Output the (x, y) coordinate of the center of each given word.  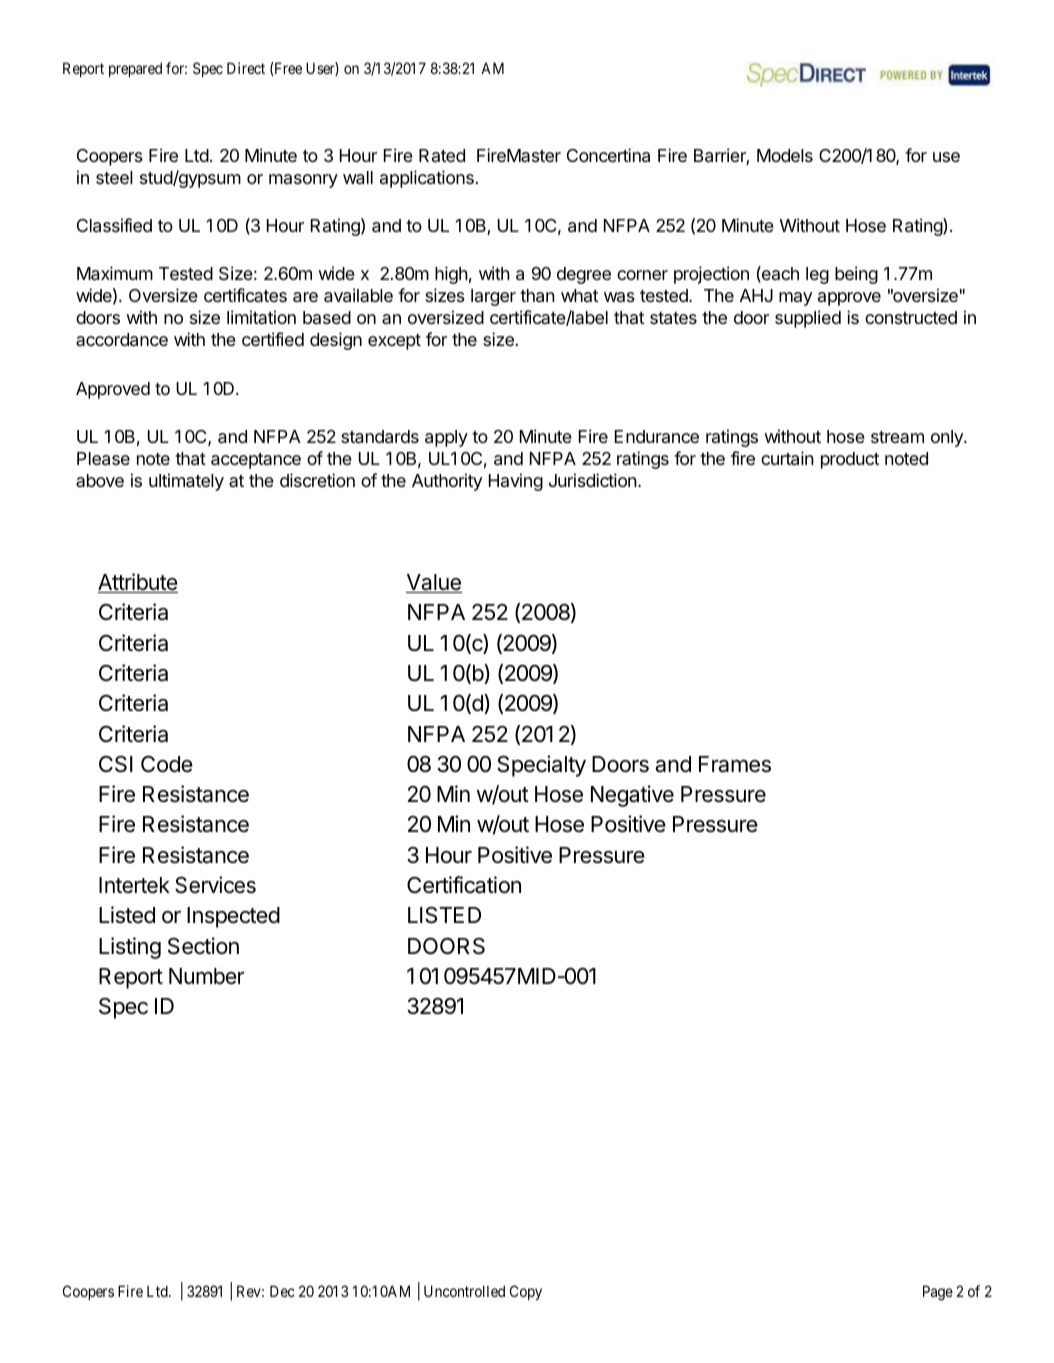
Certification (464, 885)
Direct (246, 68)
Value (434, 583)
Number (206, 976)
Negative (632, 796)
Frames (735, 764)
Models (785, 155)
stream (897, 437)
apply (446, 438)
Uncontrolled (464, 1291)
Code (167, 764)
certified (273, 339)
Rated (442, 155)
